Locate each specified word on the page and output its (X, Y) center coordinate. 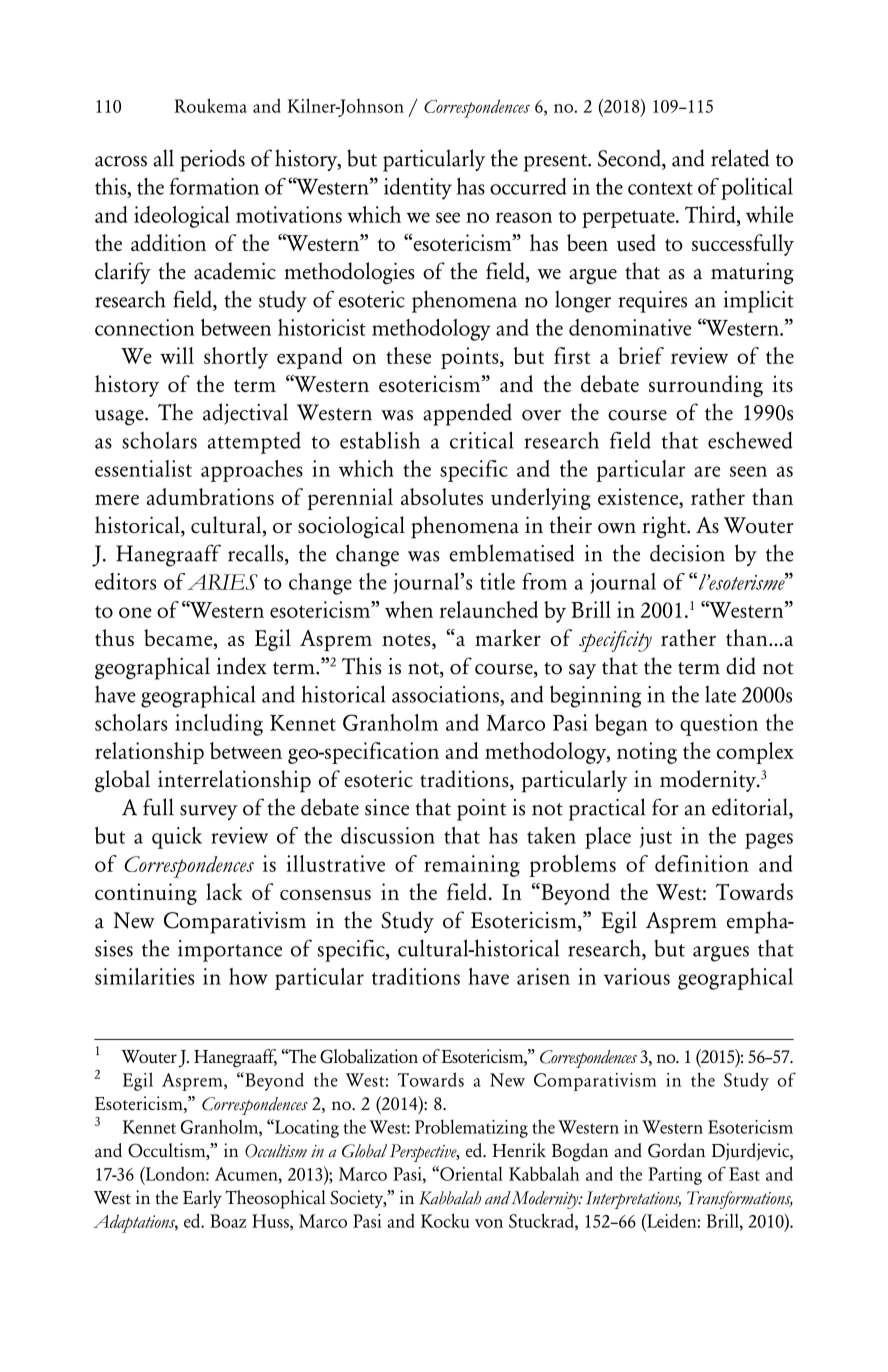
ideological (182, 217)
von (489, 1223)
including (219, 725)
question (719, 725)
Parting (675, 1176)
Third (711, 214)
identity (418, 189)
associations (446, 694)
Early (202, 1199)
